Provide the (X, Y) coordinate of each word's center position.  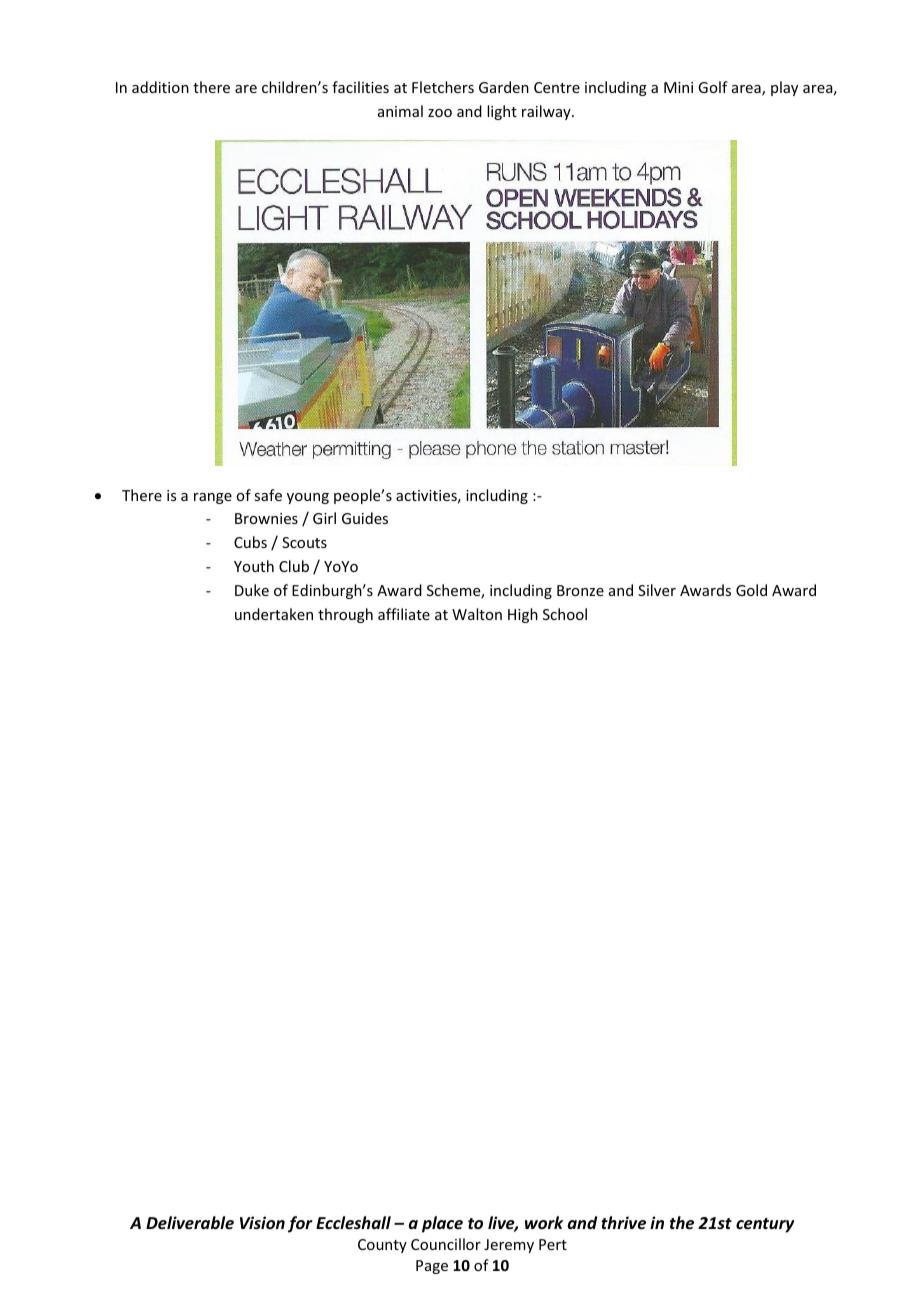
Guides (365, 518)
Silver (657, 590)
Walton (477, 614)
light (502, 112)
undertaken (274, 614)
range (213, 498)
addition (160, 87)
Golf (713, 87)
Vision (262, 1222)
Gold (751, 590)
